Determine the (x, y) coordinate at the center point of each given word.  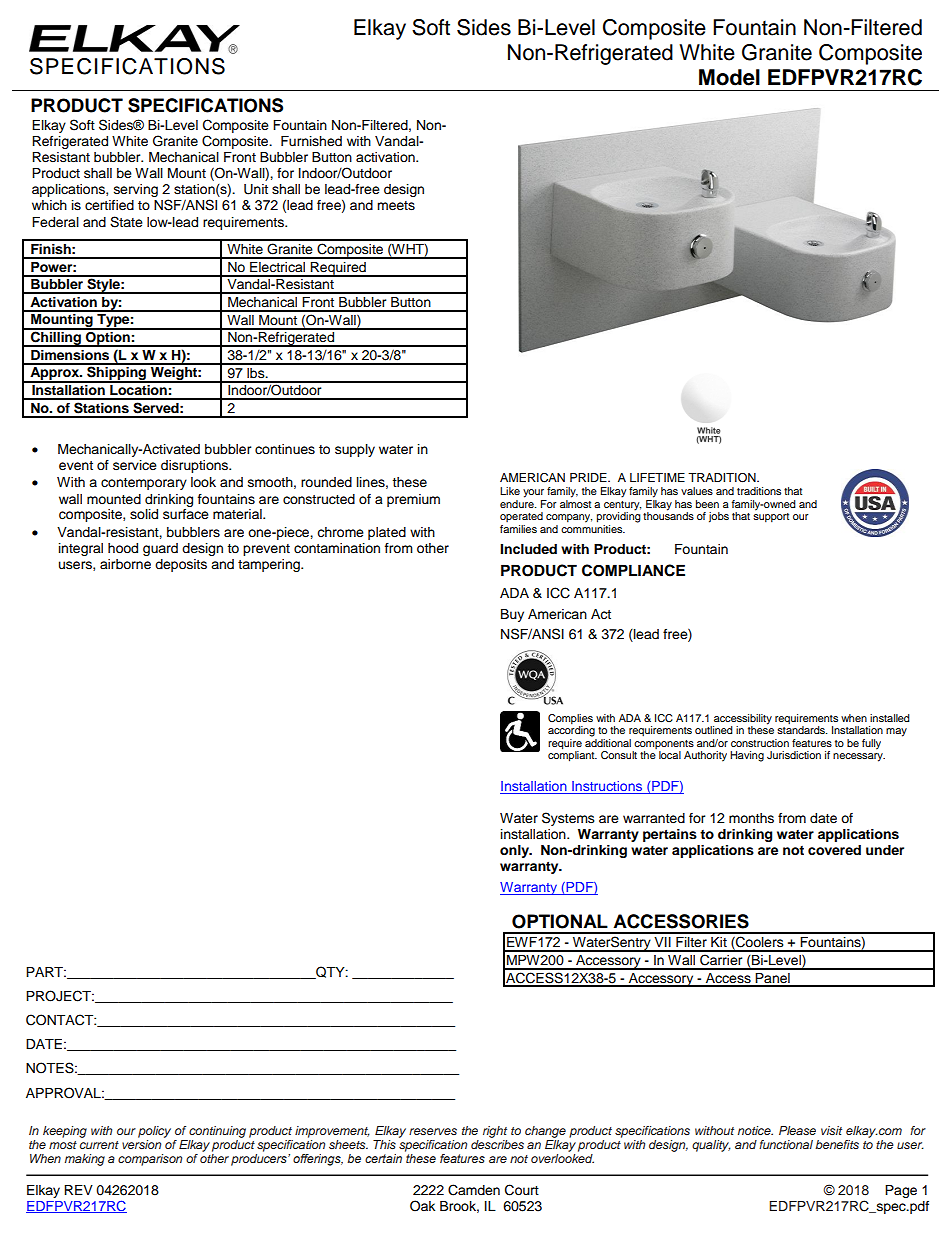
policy (154, 1132)
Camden (474, 1190)
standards (802, 730)
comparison (150, 1160)
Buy (512, 615)
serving (136, 190)
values (697, 491)
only (515, 851)
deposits (181, 565)
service (135, 465)
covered (834, 850)
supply (355, 450)
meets (396, 206)
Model (729, 77)
